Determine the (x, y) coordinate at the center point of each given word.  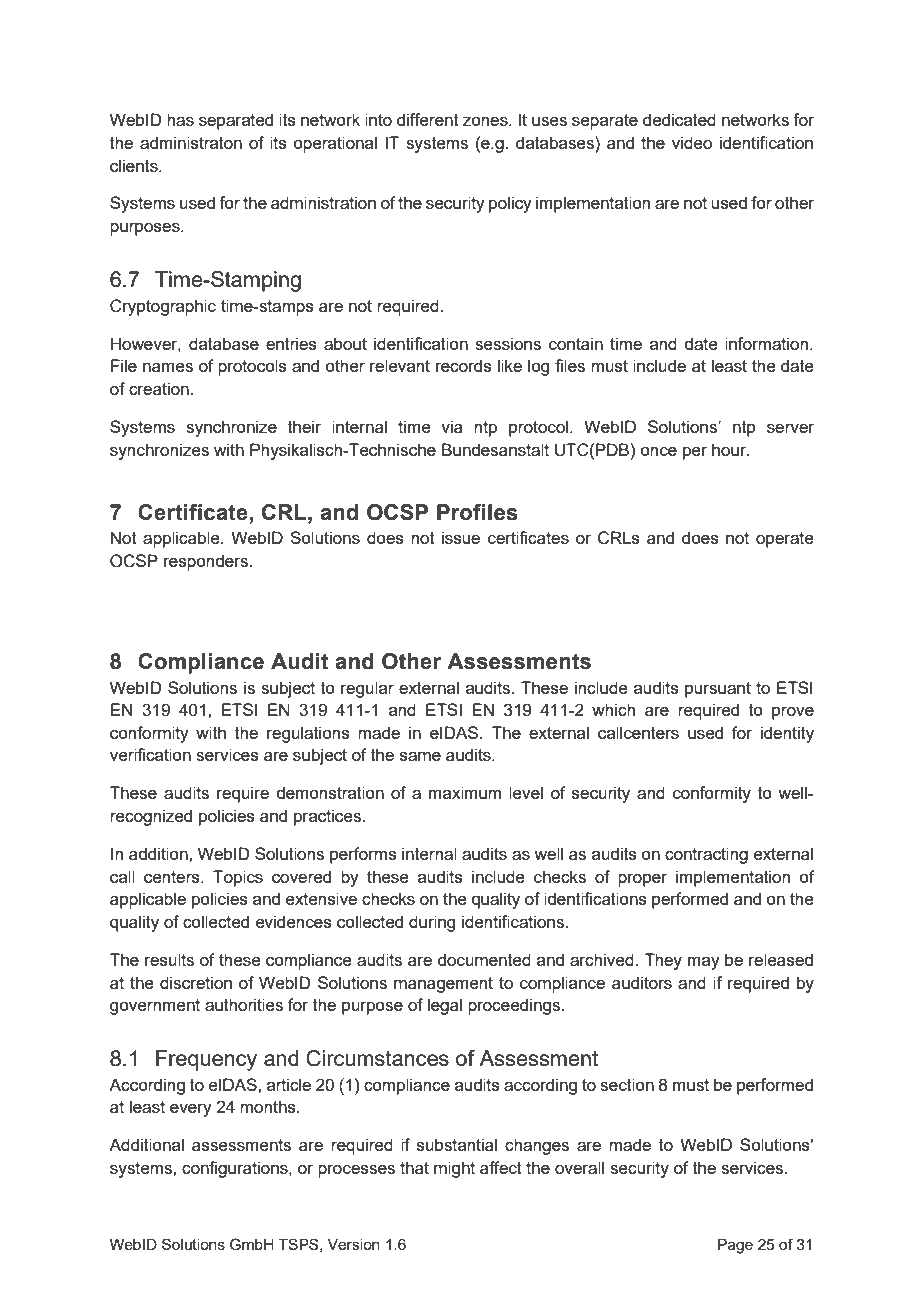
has (180, 119)
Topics (238, 878)
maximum (465, 792)
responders (207, 562)
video (692, 142)
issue (461, 537)
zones (486, 121)
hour (730, 449)
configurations (236, 1169)
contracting (706, 855)
